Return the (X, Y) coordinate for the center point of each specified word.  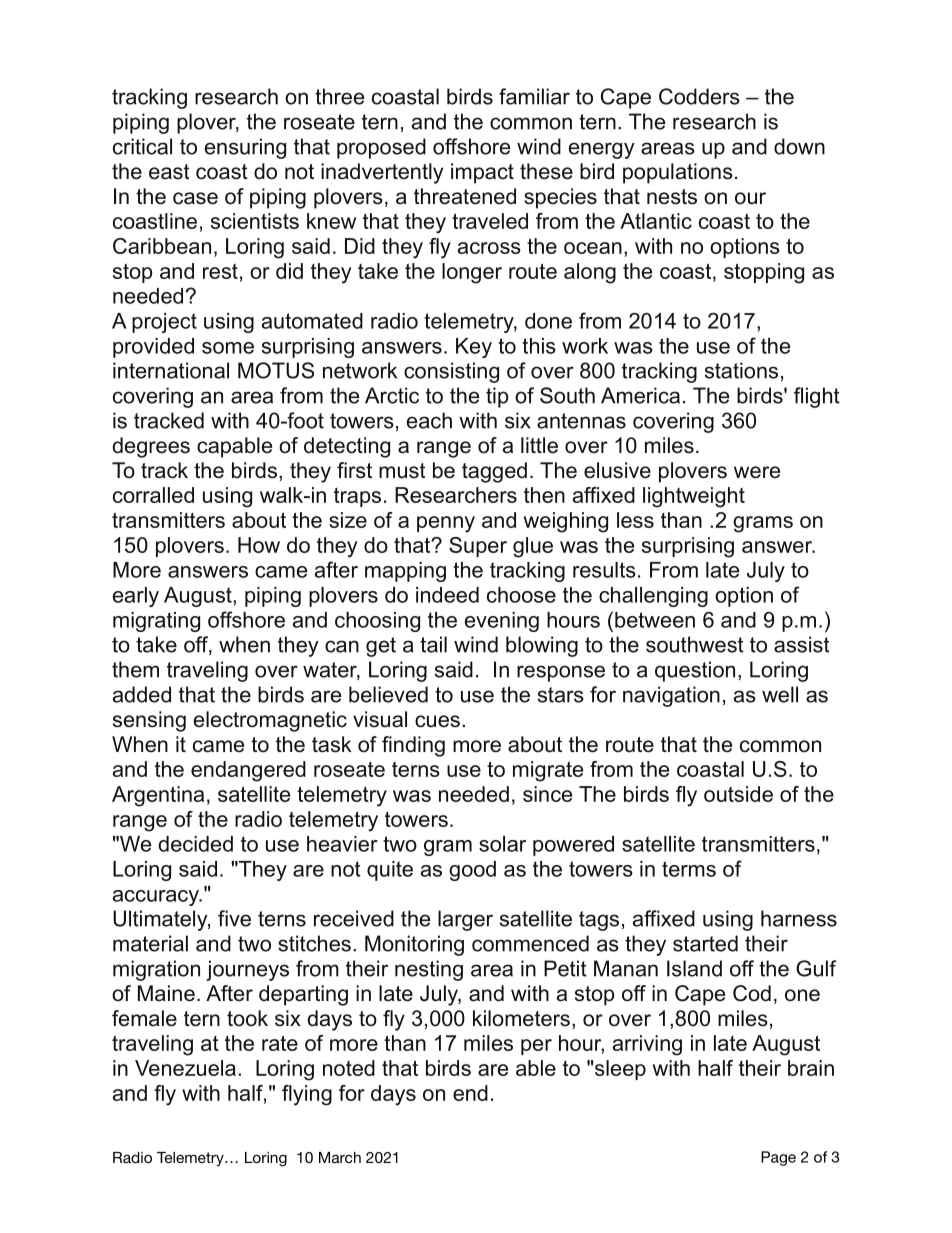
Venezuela (185, 1068)
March (340, 1157)
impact (482, 173)
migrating (156, 622)
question (695, 671)
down (799, 146)
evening (502, 622)
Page (778, 1158)
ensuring (245, 148)
